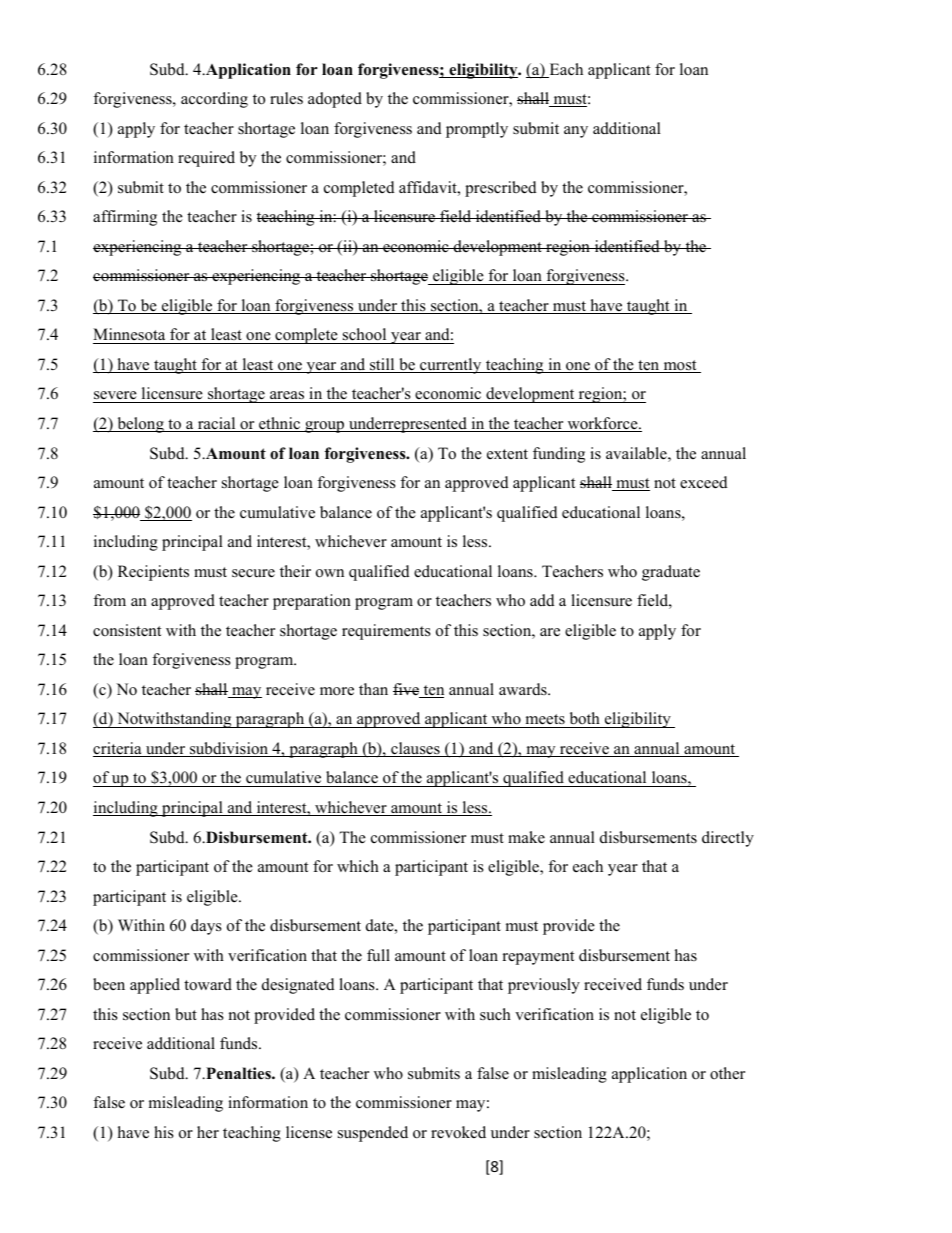 The image size is (952, 1233). I want to click on both, so click(584, 720).
